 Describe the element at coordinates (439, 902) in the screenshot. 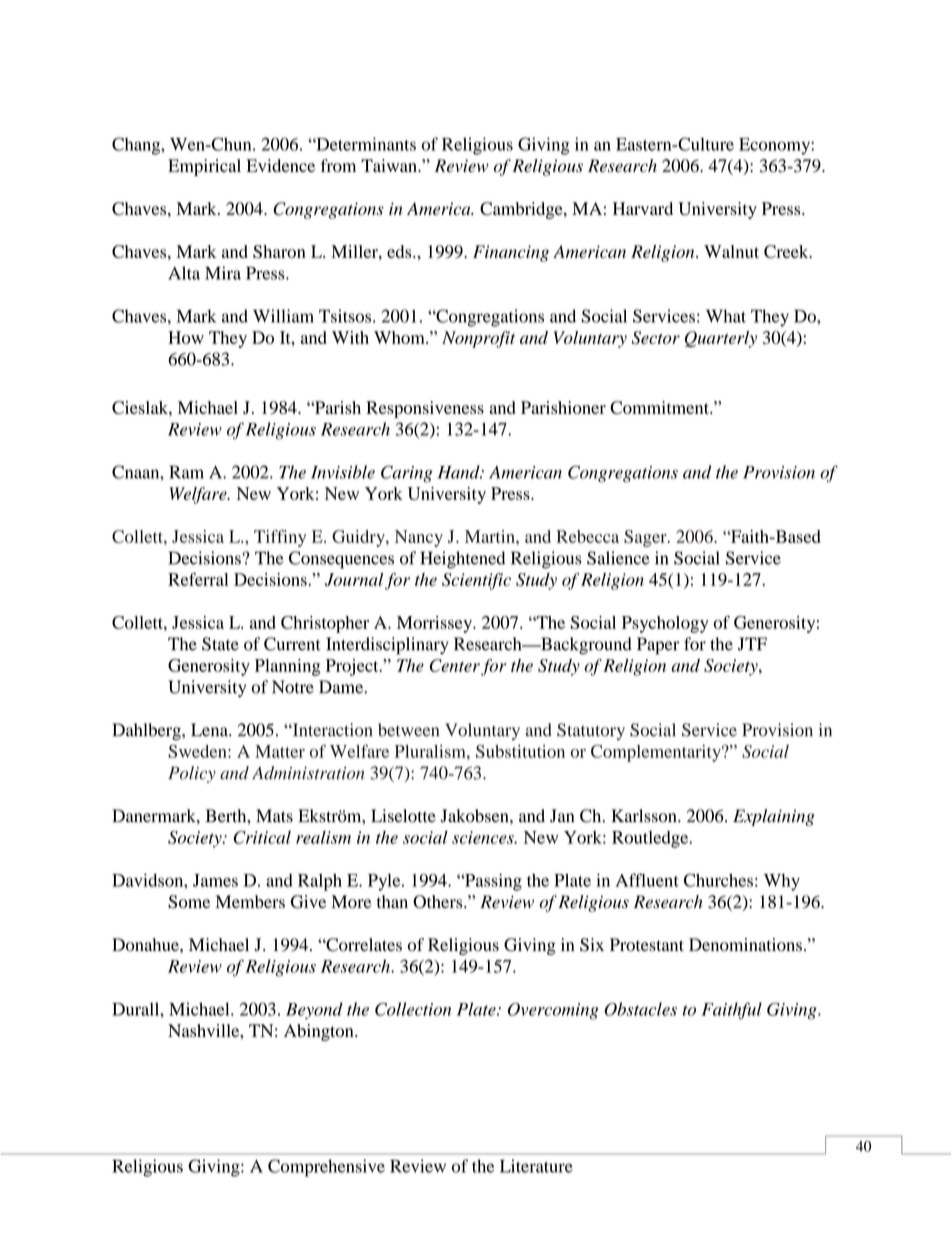

I see `Others` at that location.
